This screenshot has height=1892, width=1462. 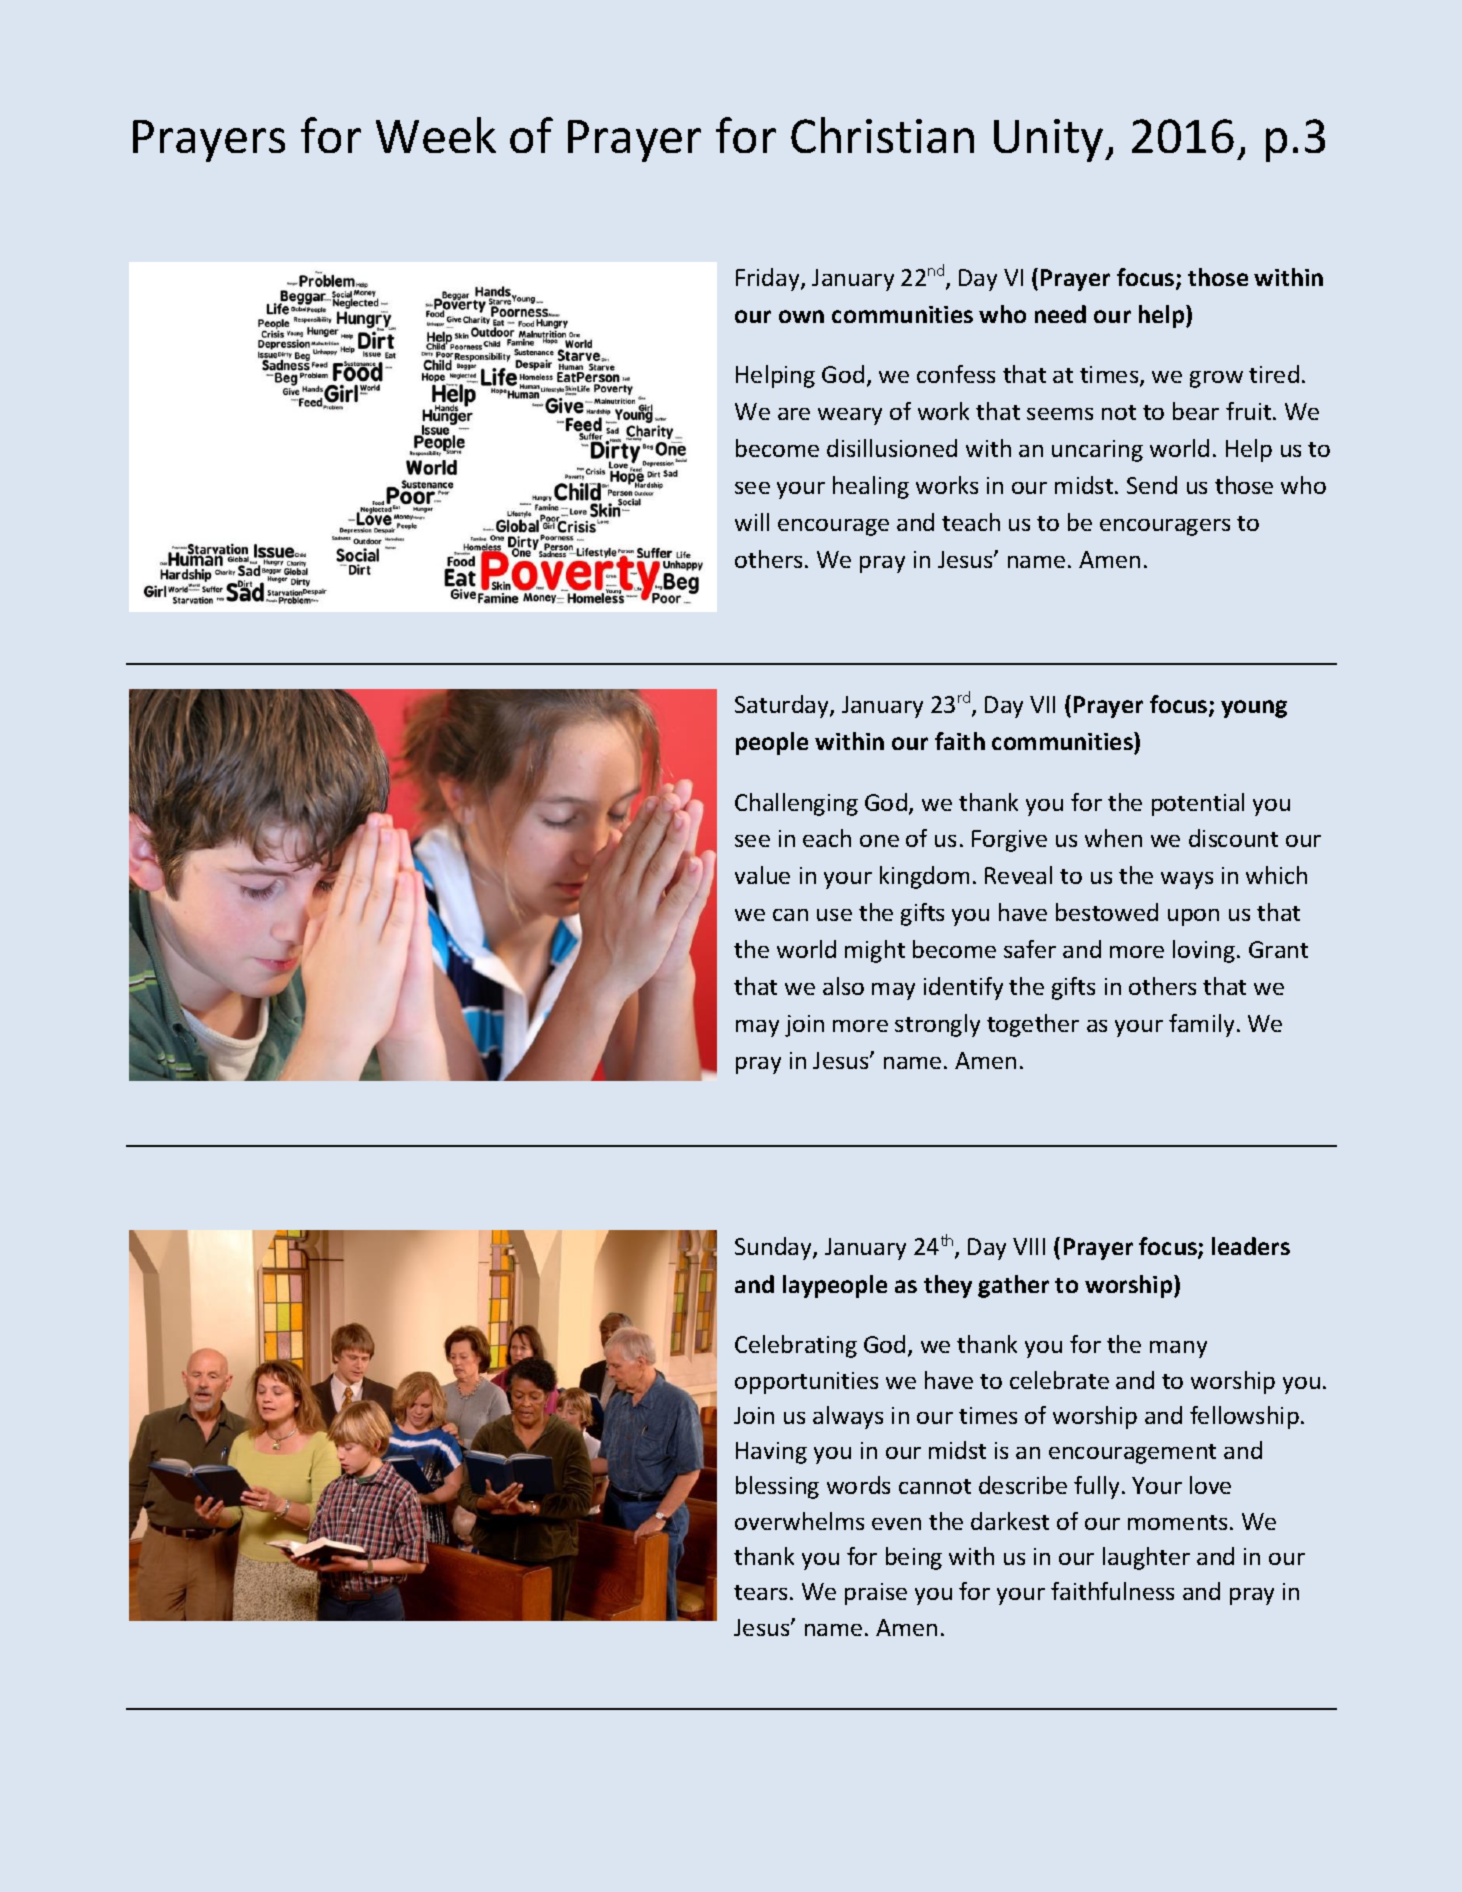 What do you see at coordinates (1193, 917) in the screenshot?
I see `upon` at bounding box center [1193, 917].
